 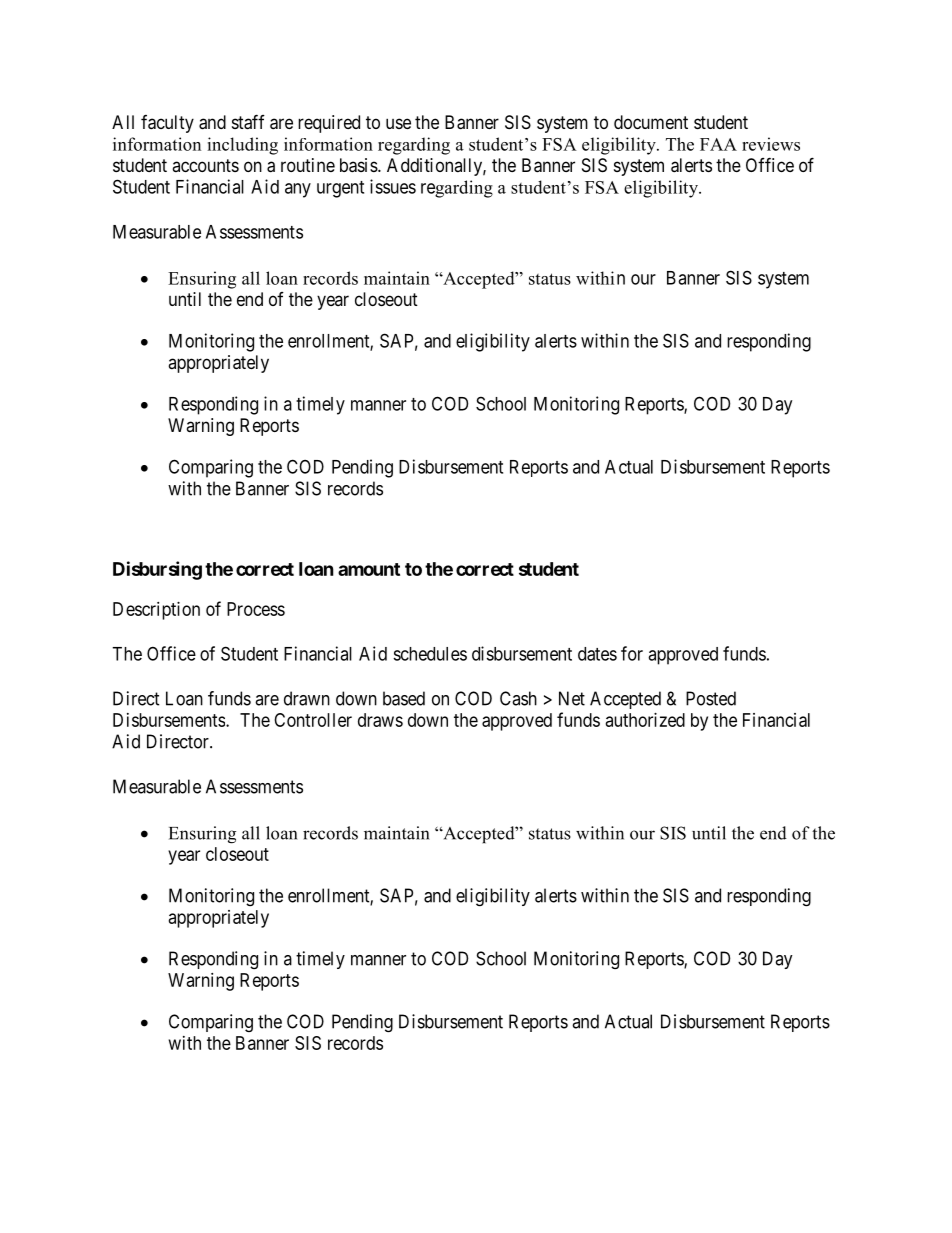 What do you see at coordinates (242, 146) in the image?
I see `including` at bounding box center [242, 146].
